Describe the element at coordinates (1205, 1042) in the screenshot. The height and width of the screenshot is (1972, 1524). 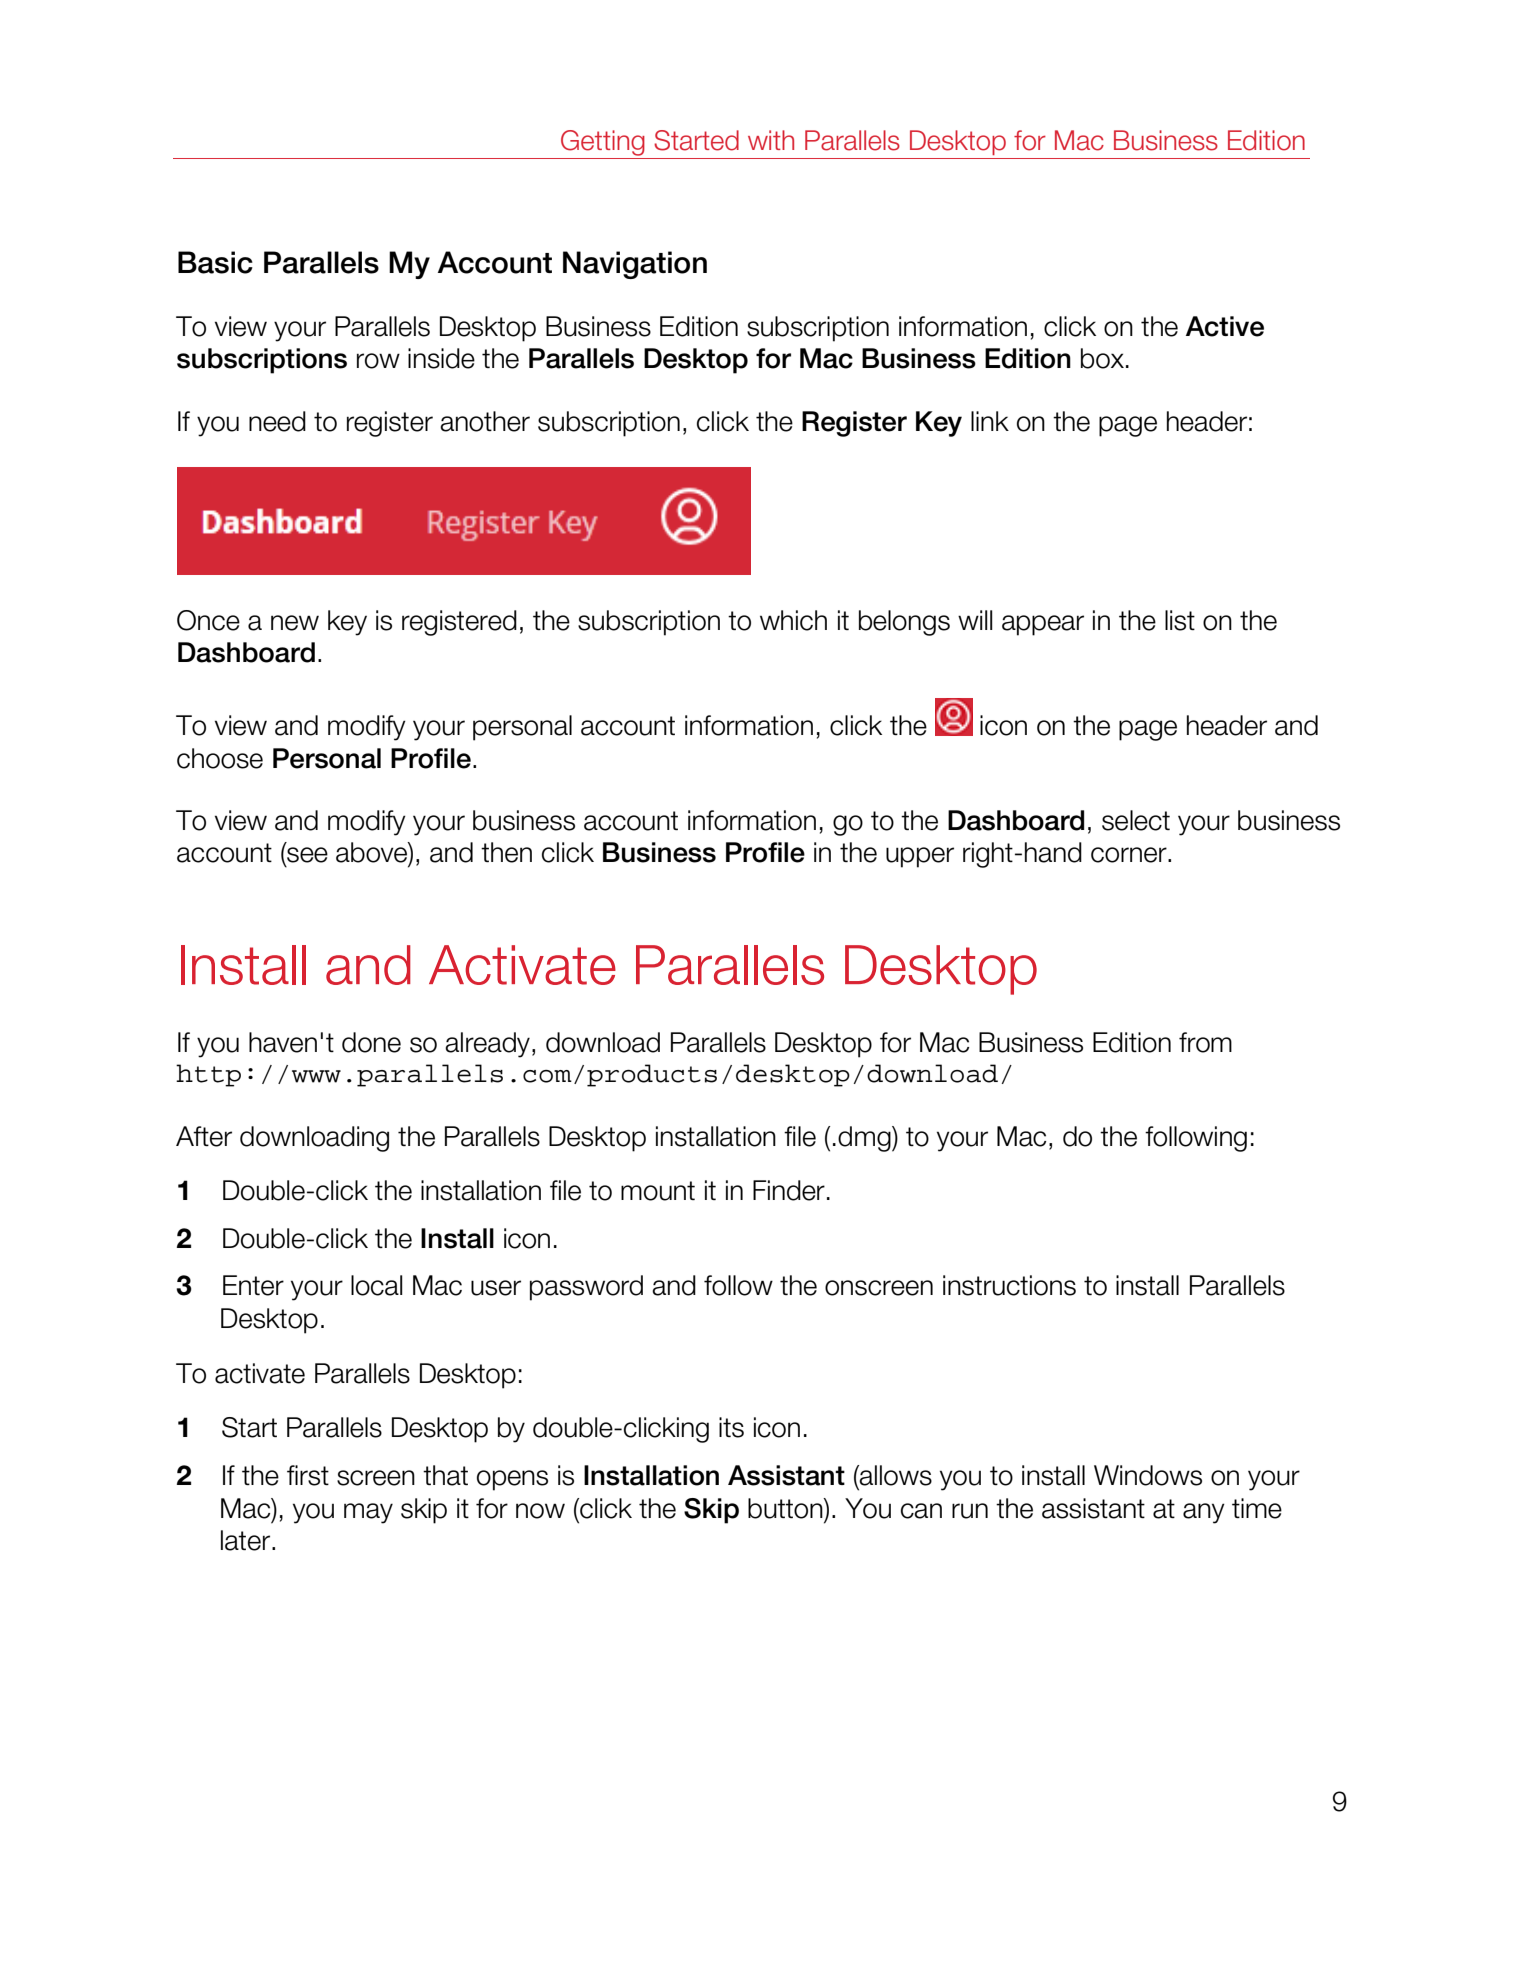
I see `from` at that location.
